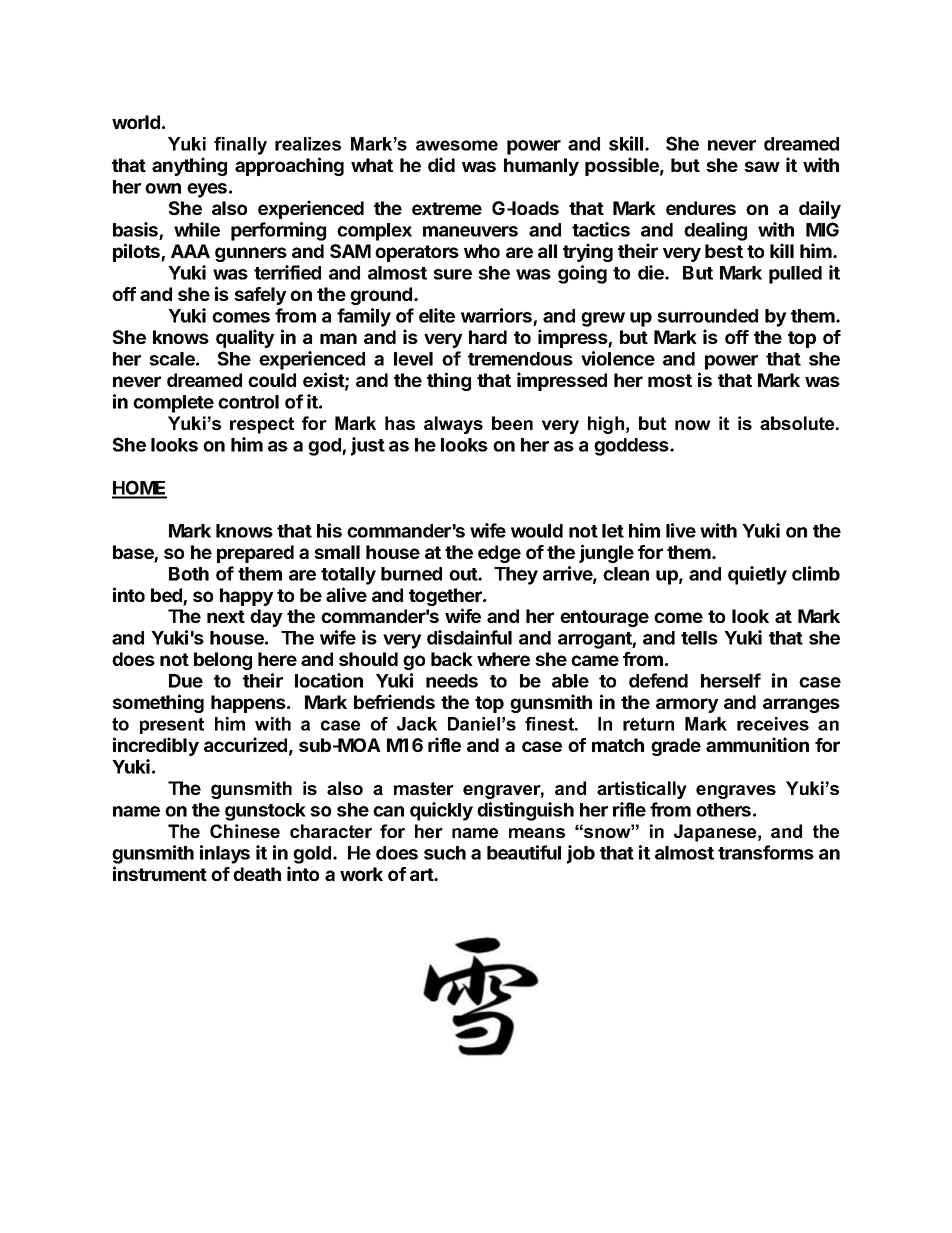  I want to click on needs, so click(452, 681).
